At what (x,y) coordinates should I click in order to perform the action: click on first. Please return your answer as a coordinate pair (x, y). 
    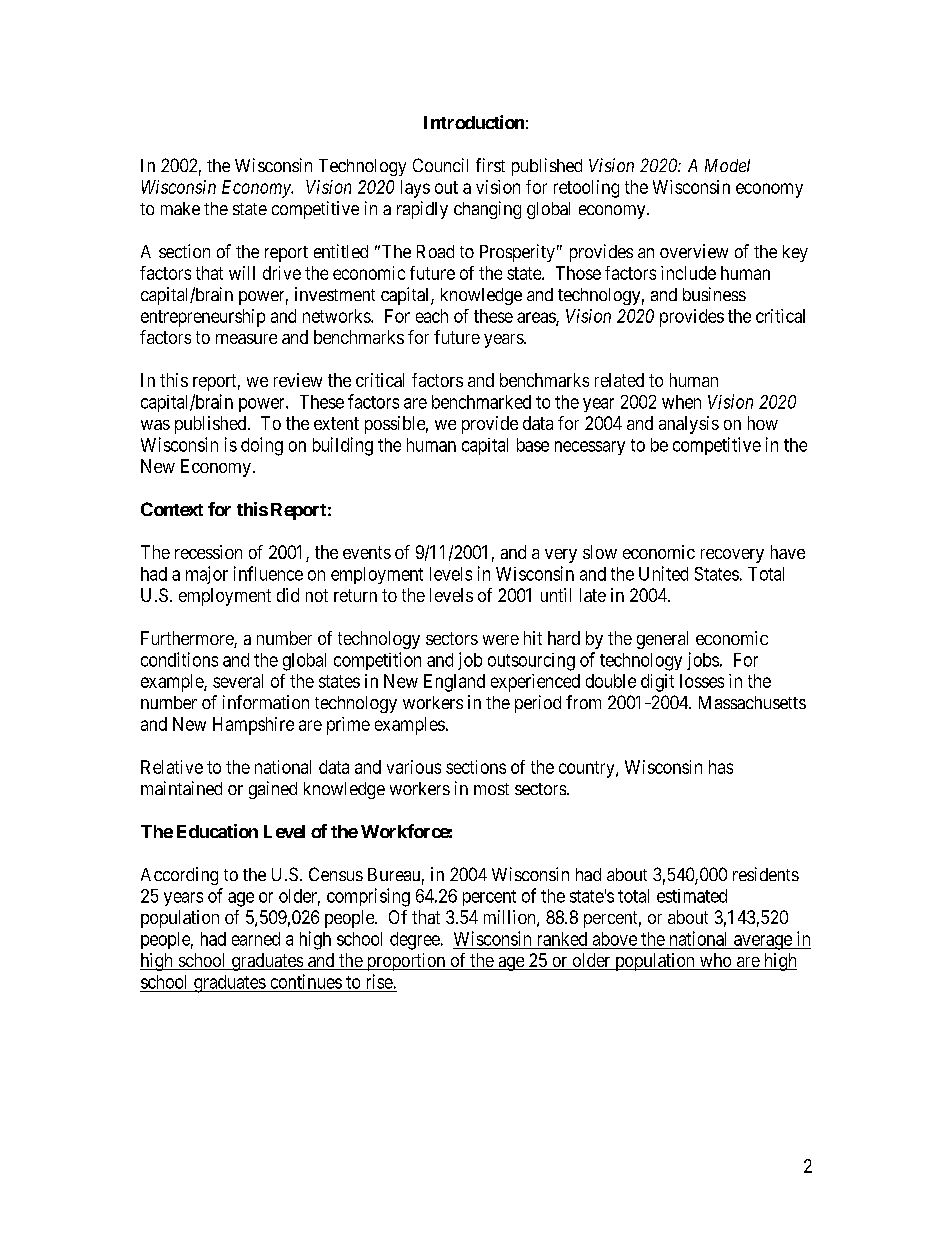
    Looking at the image, I should click on (490, 165).
